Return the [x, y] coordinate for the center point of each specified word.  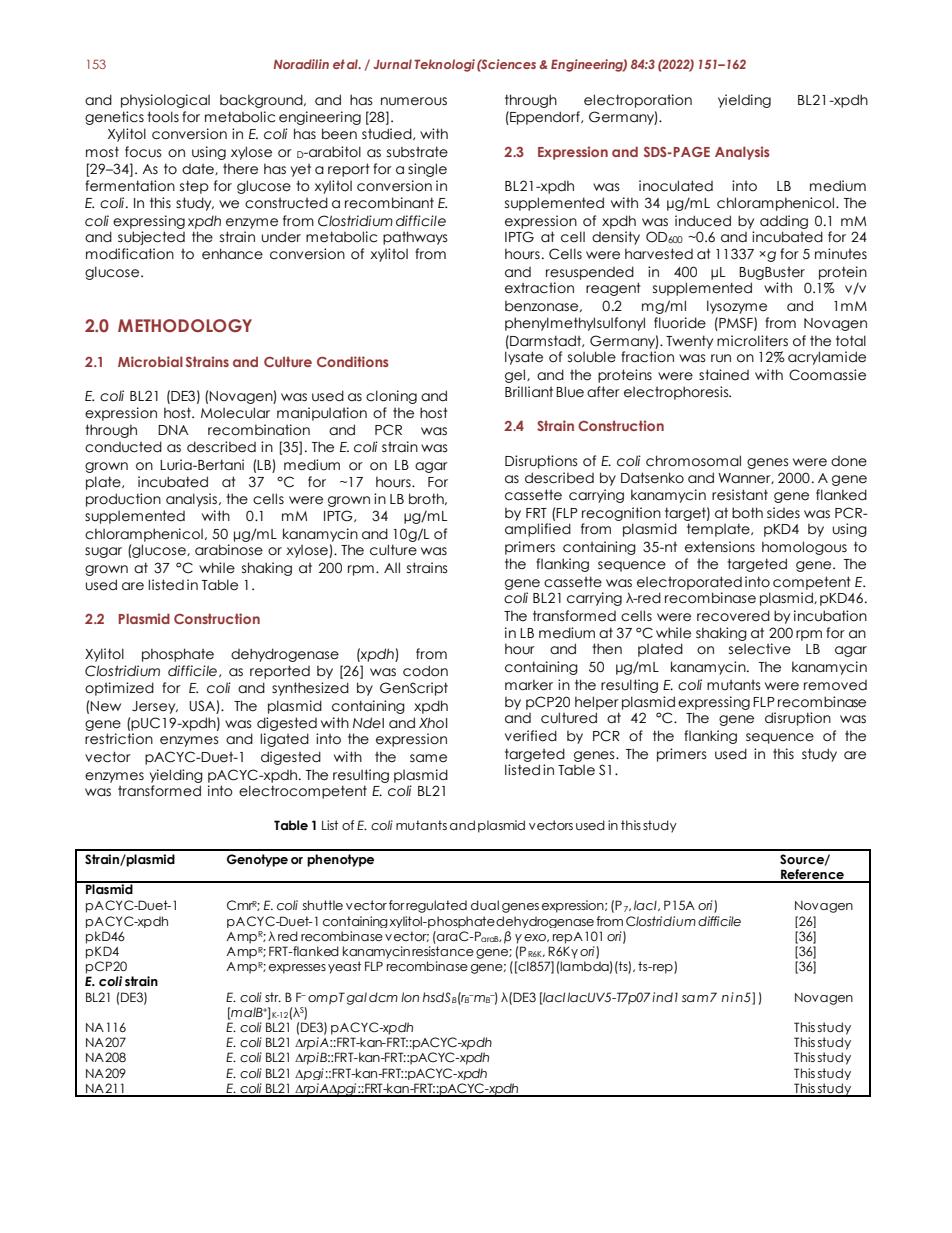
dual [485, 905]
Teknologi [444, 65]
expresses [297, 969]
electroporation [638, 101]
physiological [165, 101]
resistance [443, 951]
